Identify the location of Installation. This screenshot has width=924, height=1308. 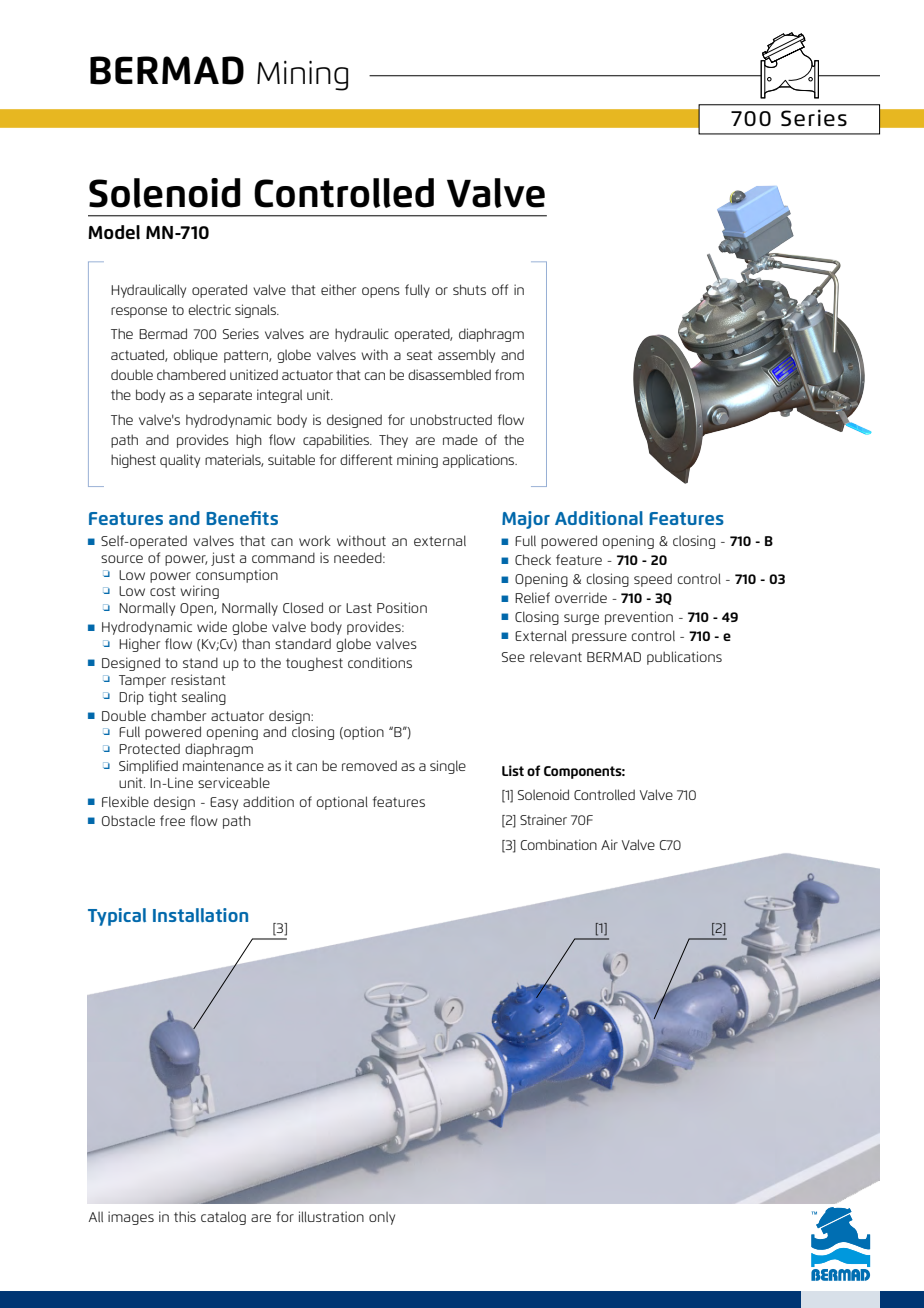
(200, 915).
